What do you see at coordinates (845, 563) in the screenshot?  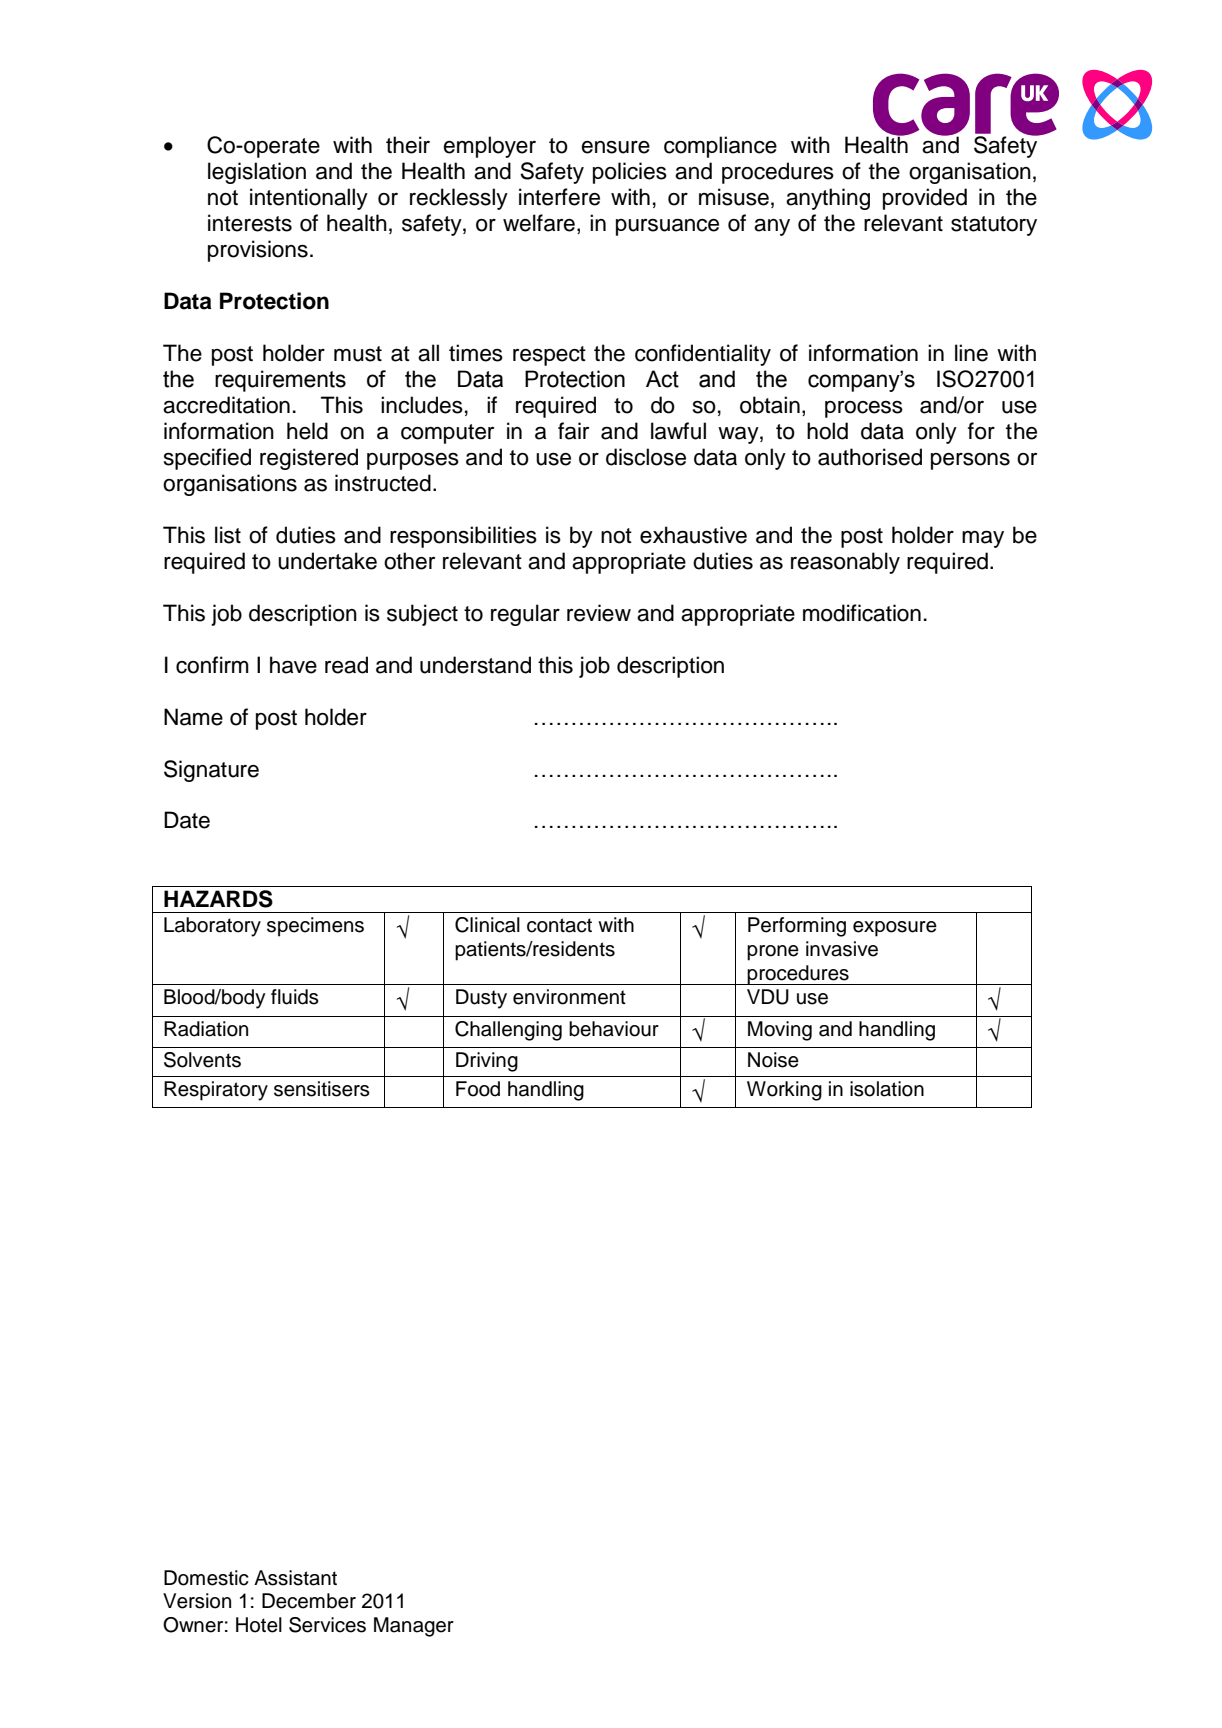 I see `reasonably` at bounding box center [845, 563].
